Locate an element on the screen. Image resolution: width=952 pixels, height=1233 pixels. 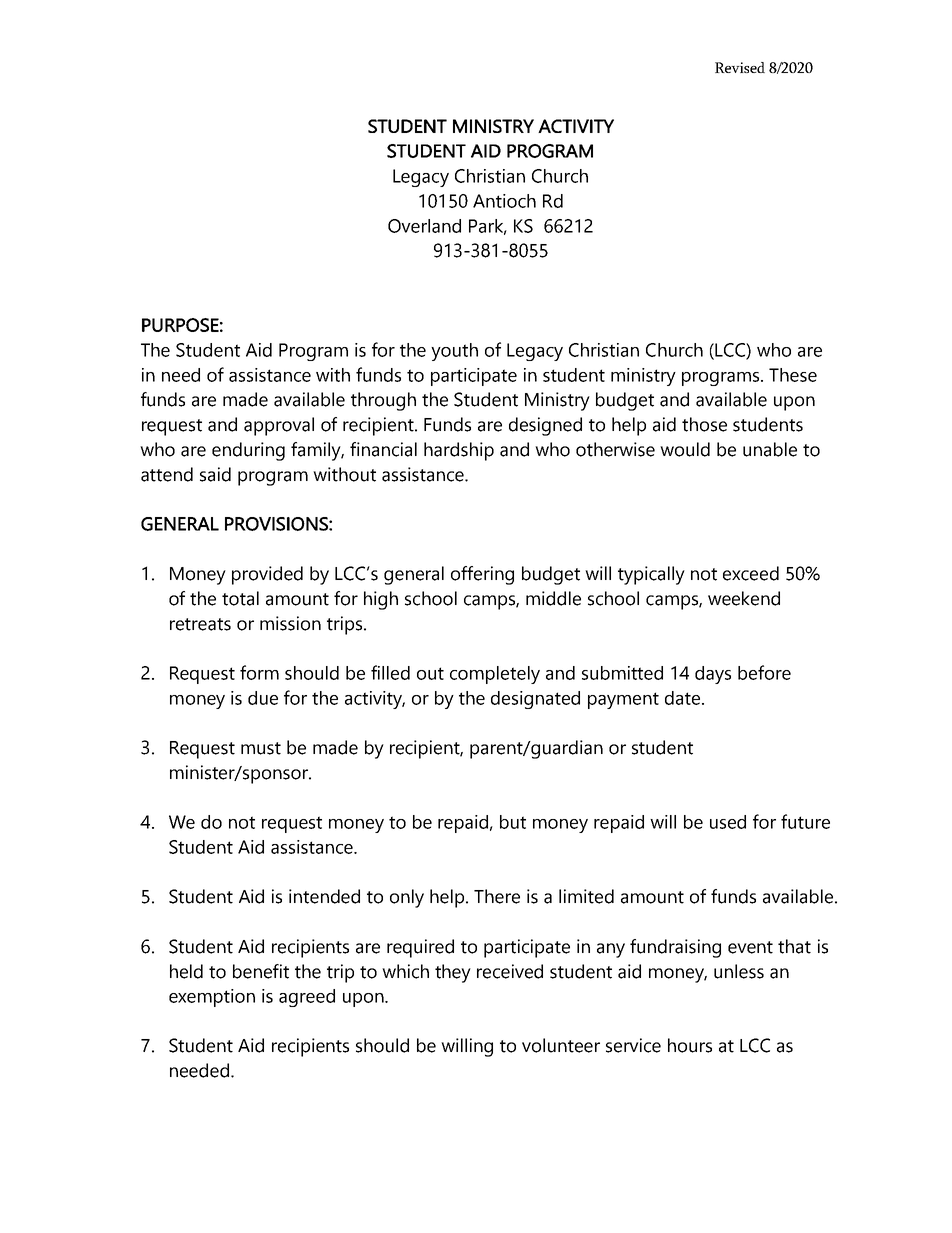
due is located at coordinates (263, 698).
